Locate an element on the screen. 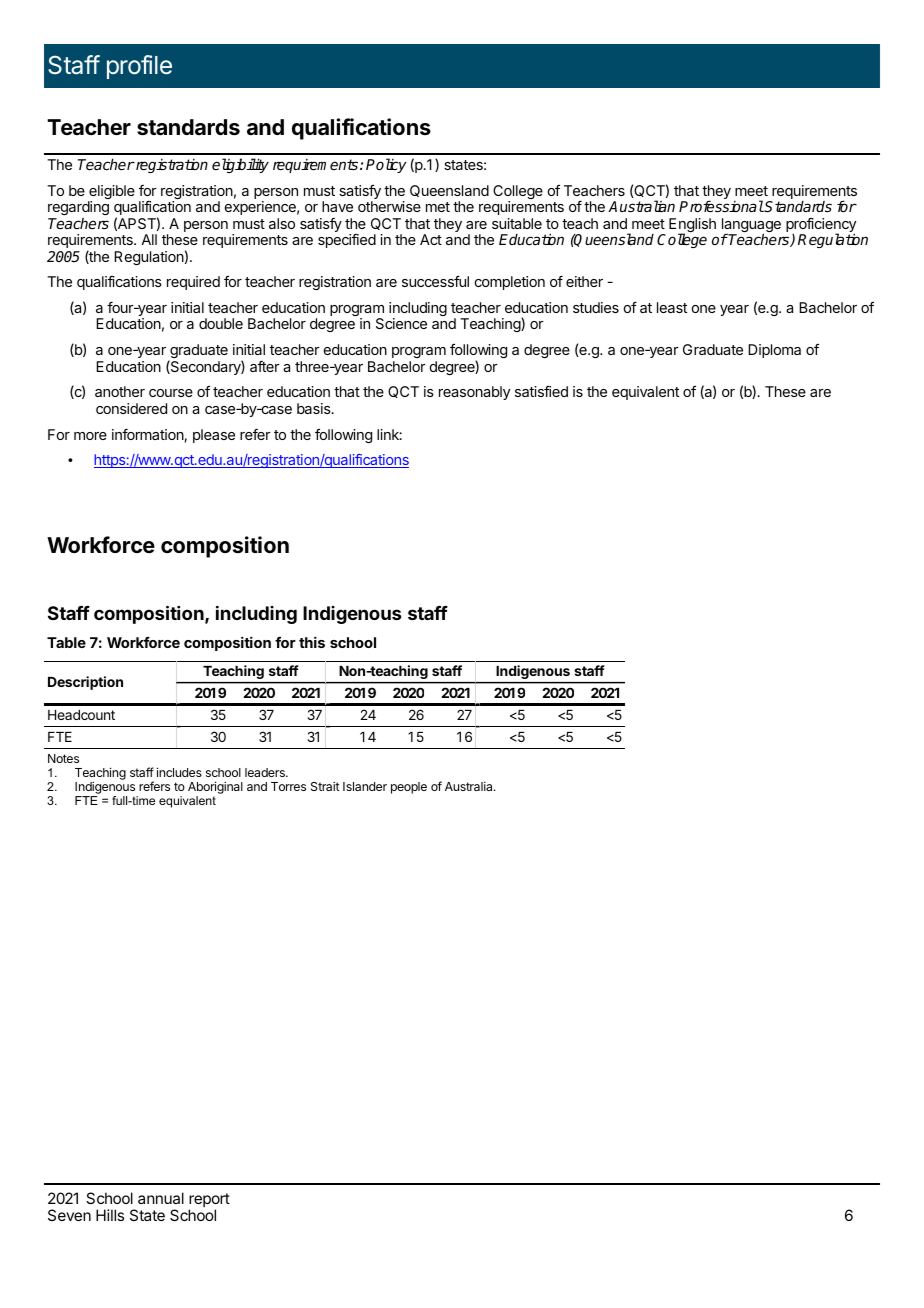  Hills is located at coordinates (110, 1215).
